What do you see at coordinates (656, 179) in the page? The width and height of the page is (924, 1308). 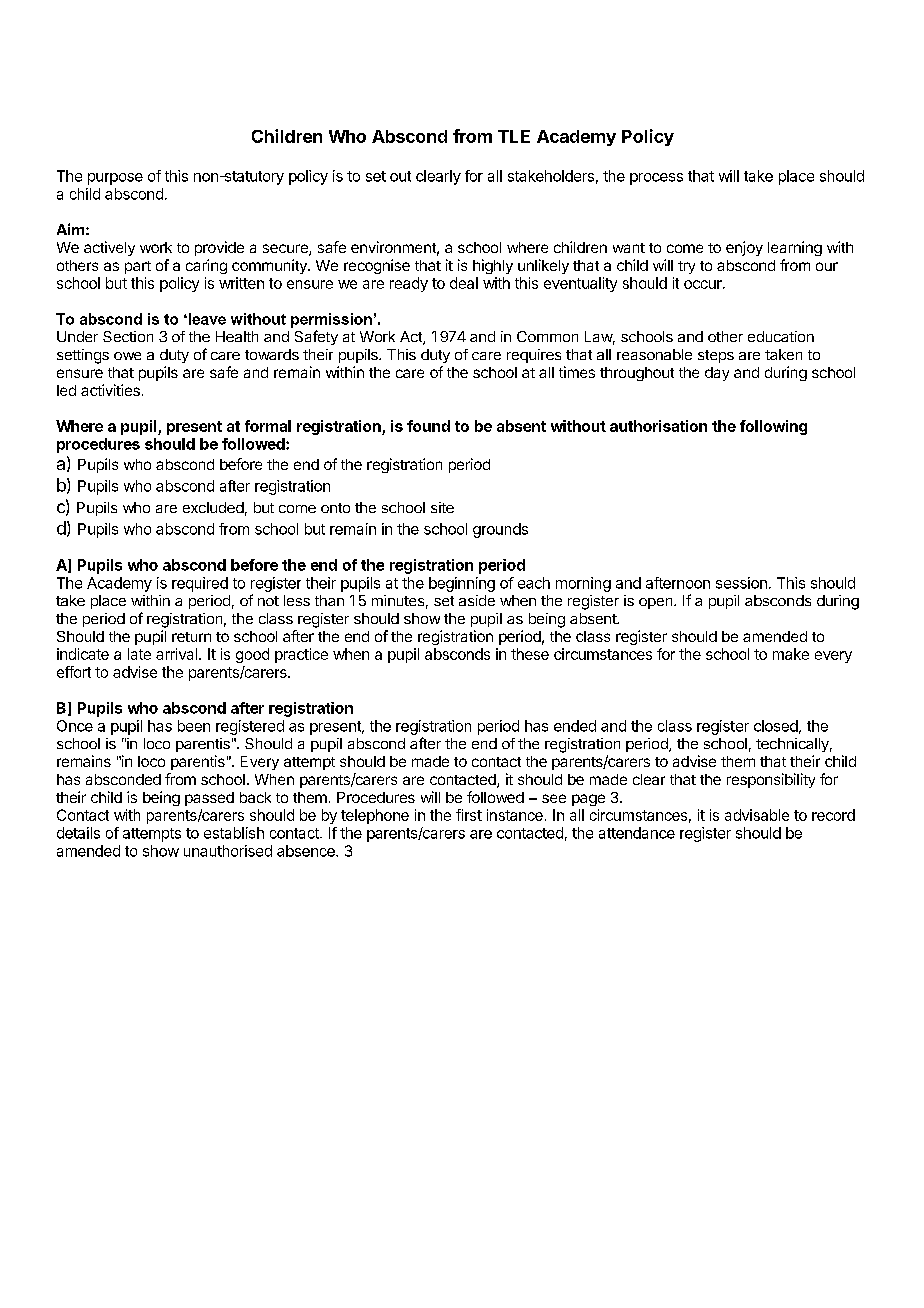 I see `process` at bounding box center [656, 179].
